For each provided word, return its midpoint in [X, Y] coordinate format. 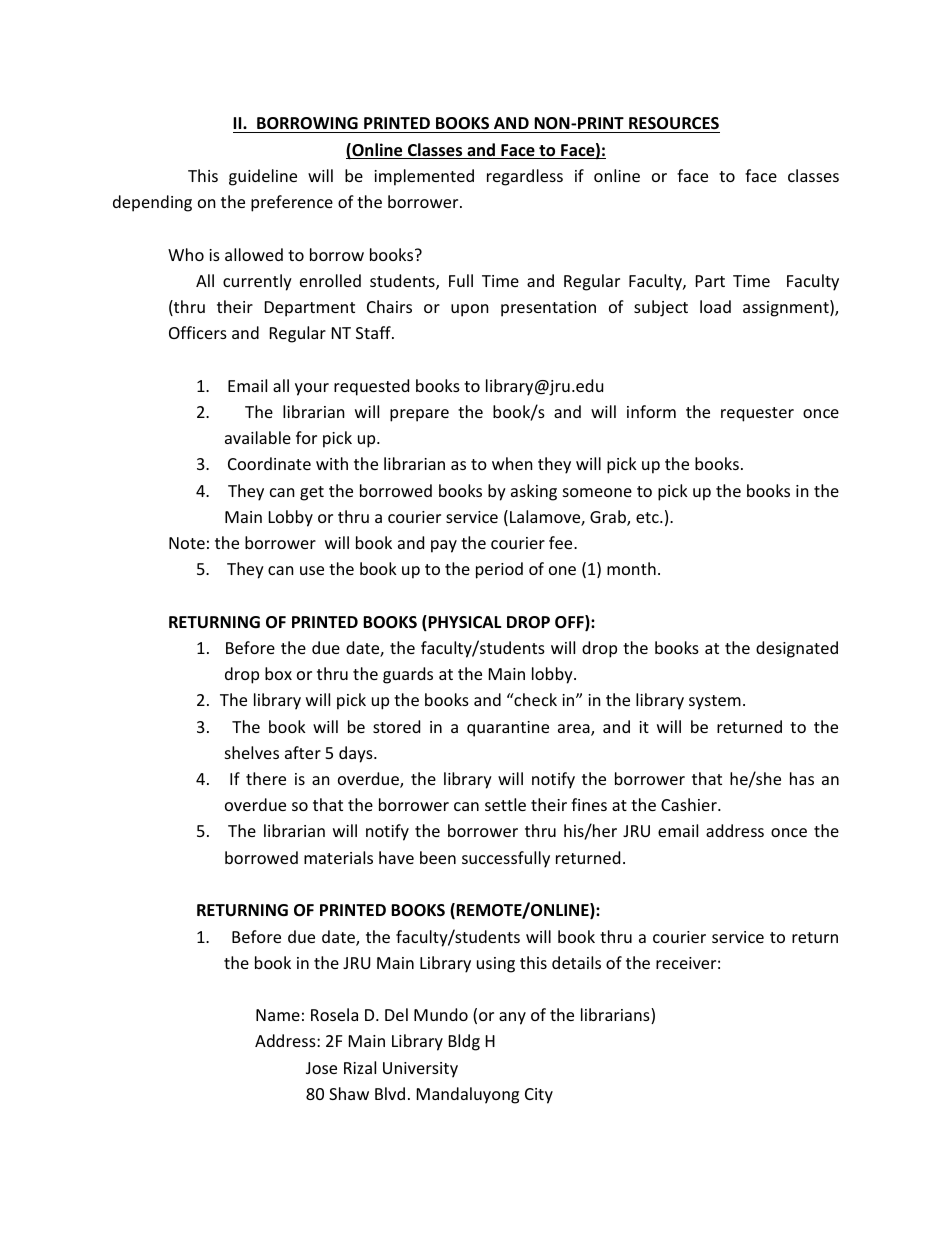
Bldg [464, 1042]
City [539, 1096]
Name [278, 1015]
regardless [525, 177]
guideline [263, 177]
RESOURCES [674, 123]
